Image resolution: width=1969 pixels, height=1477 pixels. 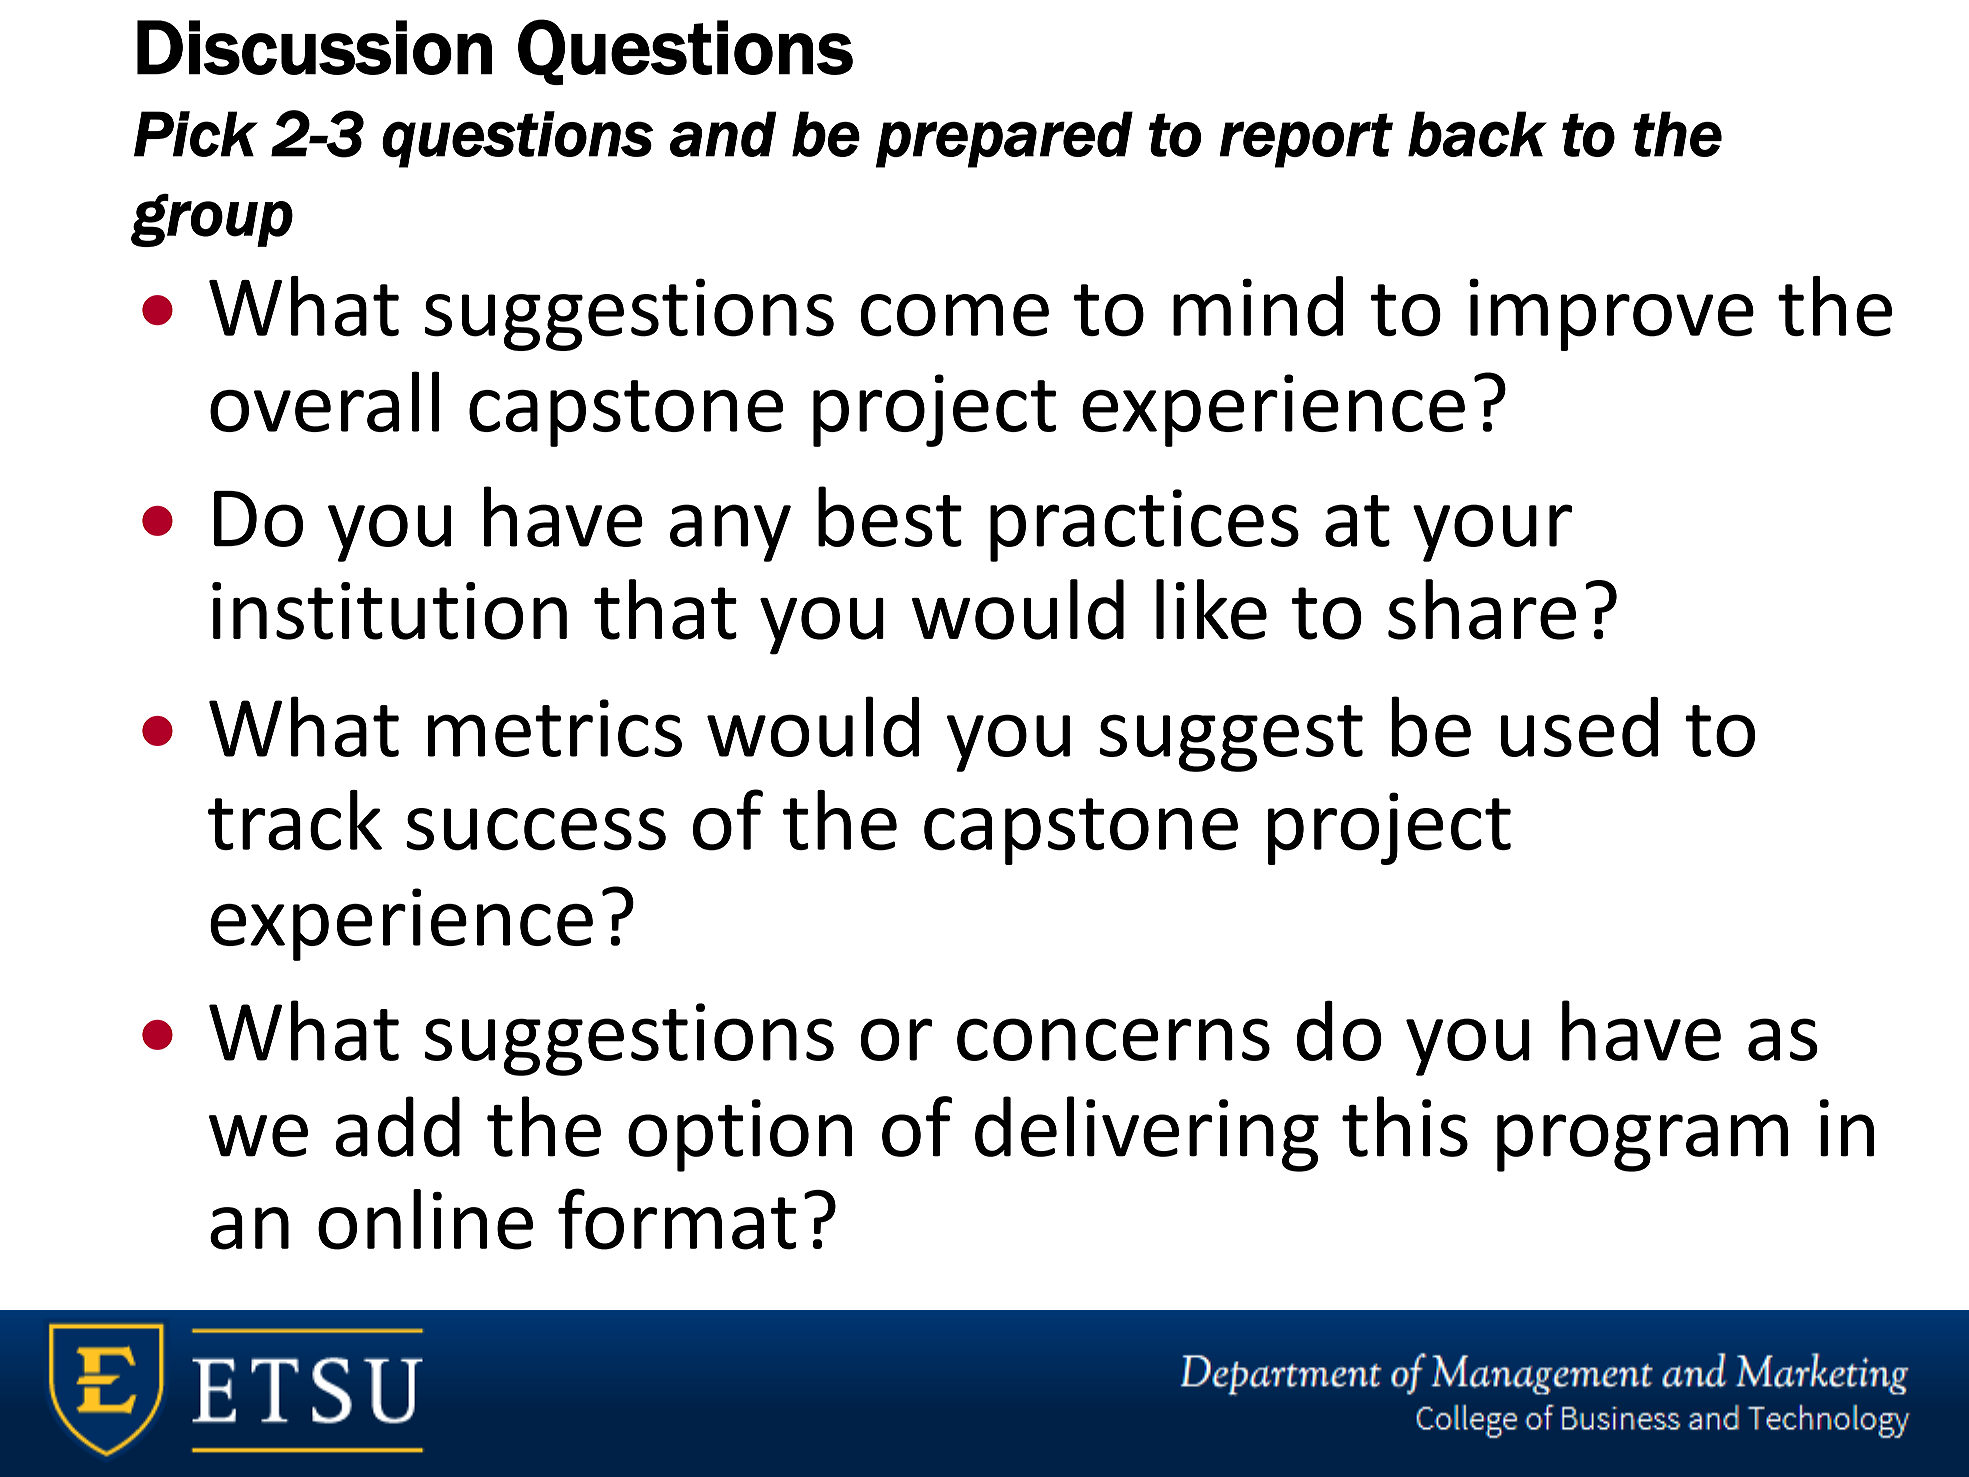 What do you see at coordinates (1405, 1126) in the screenshot?
I see `this` at bounding box center [1405, 1126].
